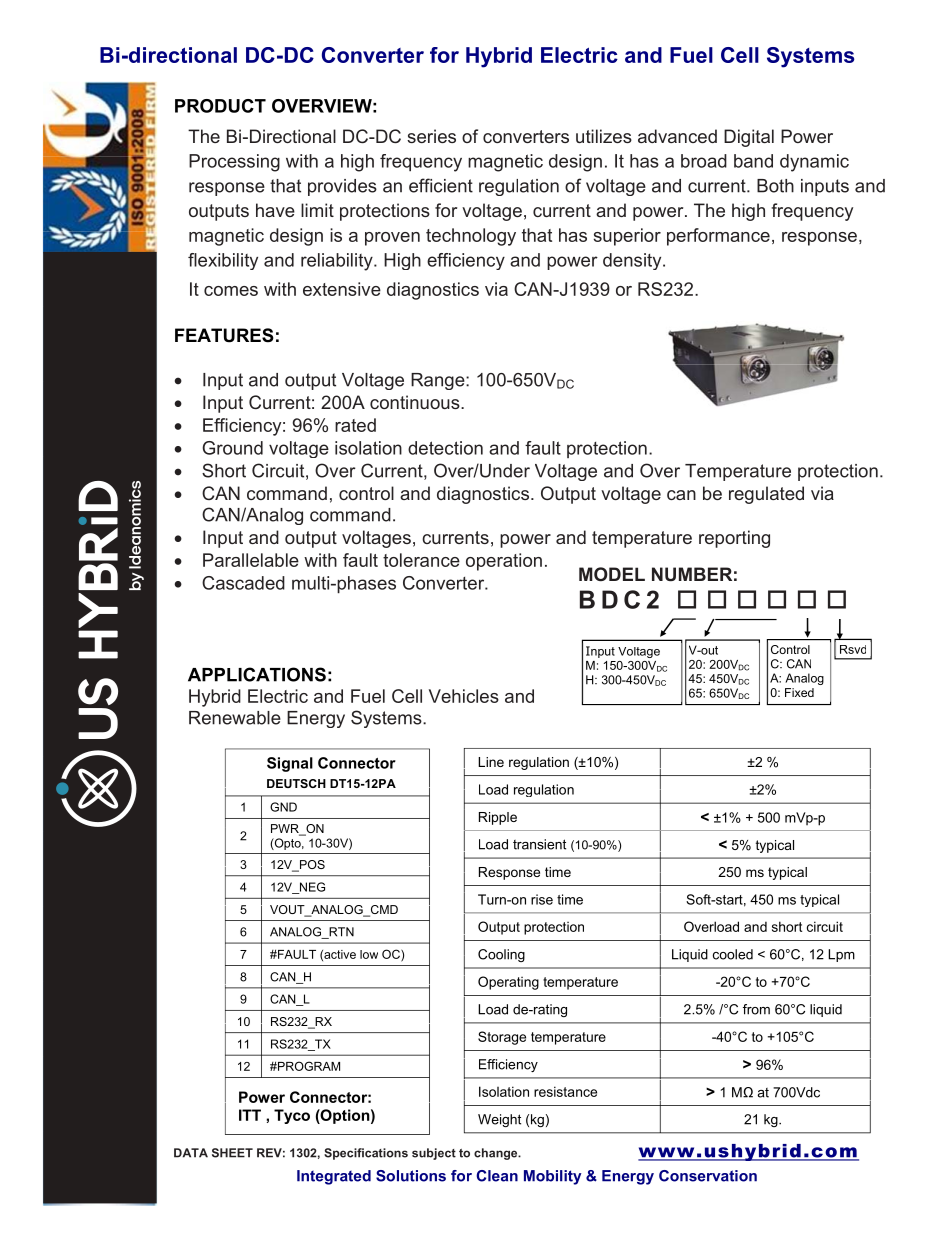 This page has width=952, height=1233. Describe the element at coordinates (234, 163) in the page. I see `Processing` at that location.
